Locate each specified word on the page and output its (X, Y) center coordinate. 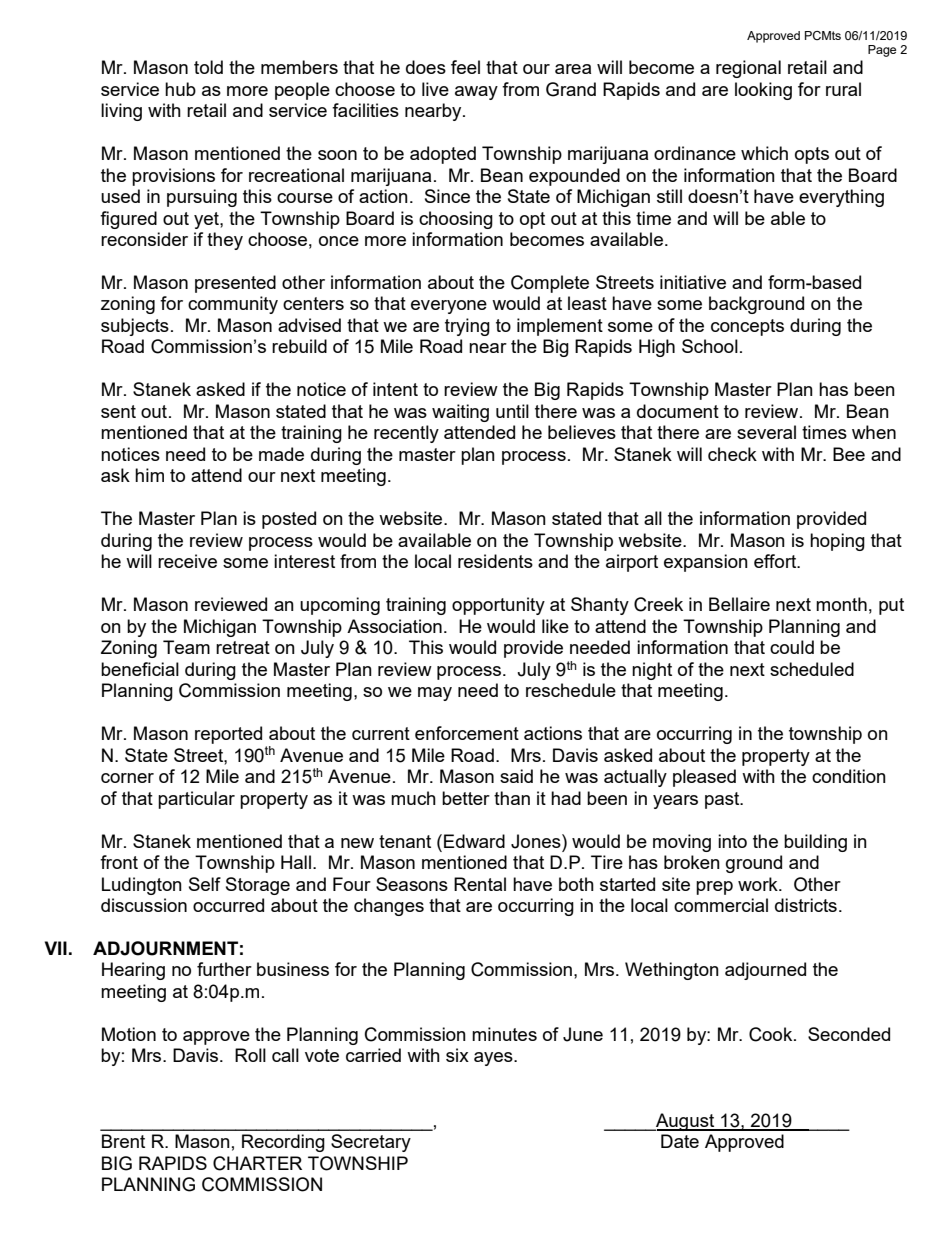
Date (680, 1141)
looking (763, 91)
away (476, 93)
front (119, 862)
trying (467, 327)
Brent (123, 1141)
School (710, 346)
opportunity (498, 606)
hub (180, 89)
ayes (494, 1059)
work (759, 884)
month (841, 604)
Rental (480, 884)
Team (186, 647)
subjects (135, 327)
